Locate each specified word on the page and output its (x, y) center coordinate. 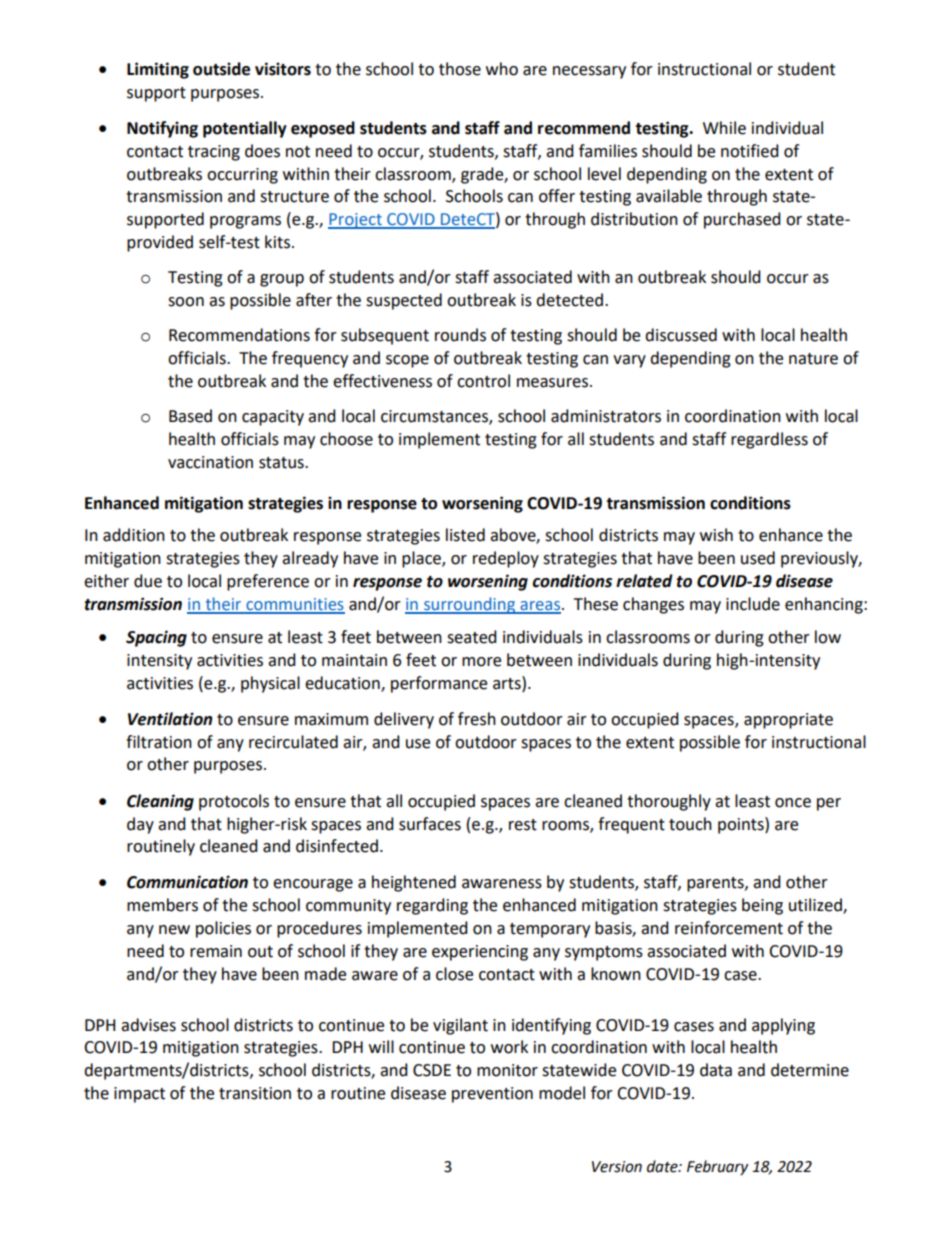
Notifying (162, 129)
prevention (492, 1095)
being (762, 906)
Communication (187, 882)
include (753, 604)
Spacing (156, 638)
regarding (432, 906)
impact (139, 1095)
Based (190, 416)
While (724, 128)
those (460, 69)
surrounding (469, 605)
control (483, 381)
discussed (681, 335)
